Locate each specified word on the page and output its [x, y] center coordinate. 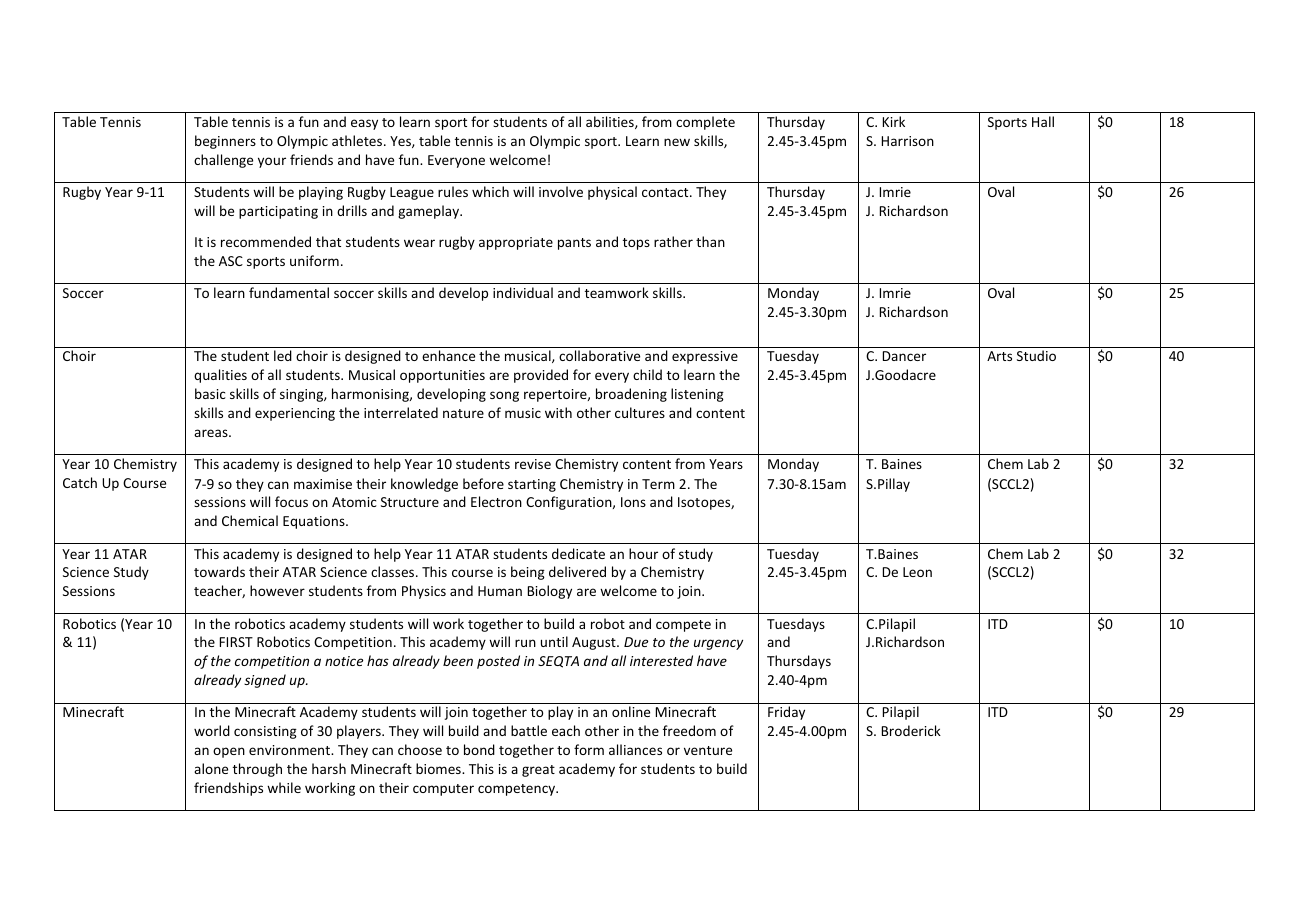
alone [211, 768]
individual [523, 292]
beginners [225, 142]
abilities [611, 122]
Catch [80, 482]
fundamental [289, 292]
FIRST [236, 642]
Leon [917, 572]
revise [533, 464]
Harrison [908, 141]
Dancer [904, 356]
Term [658, 484]
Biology [550, 592]
